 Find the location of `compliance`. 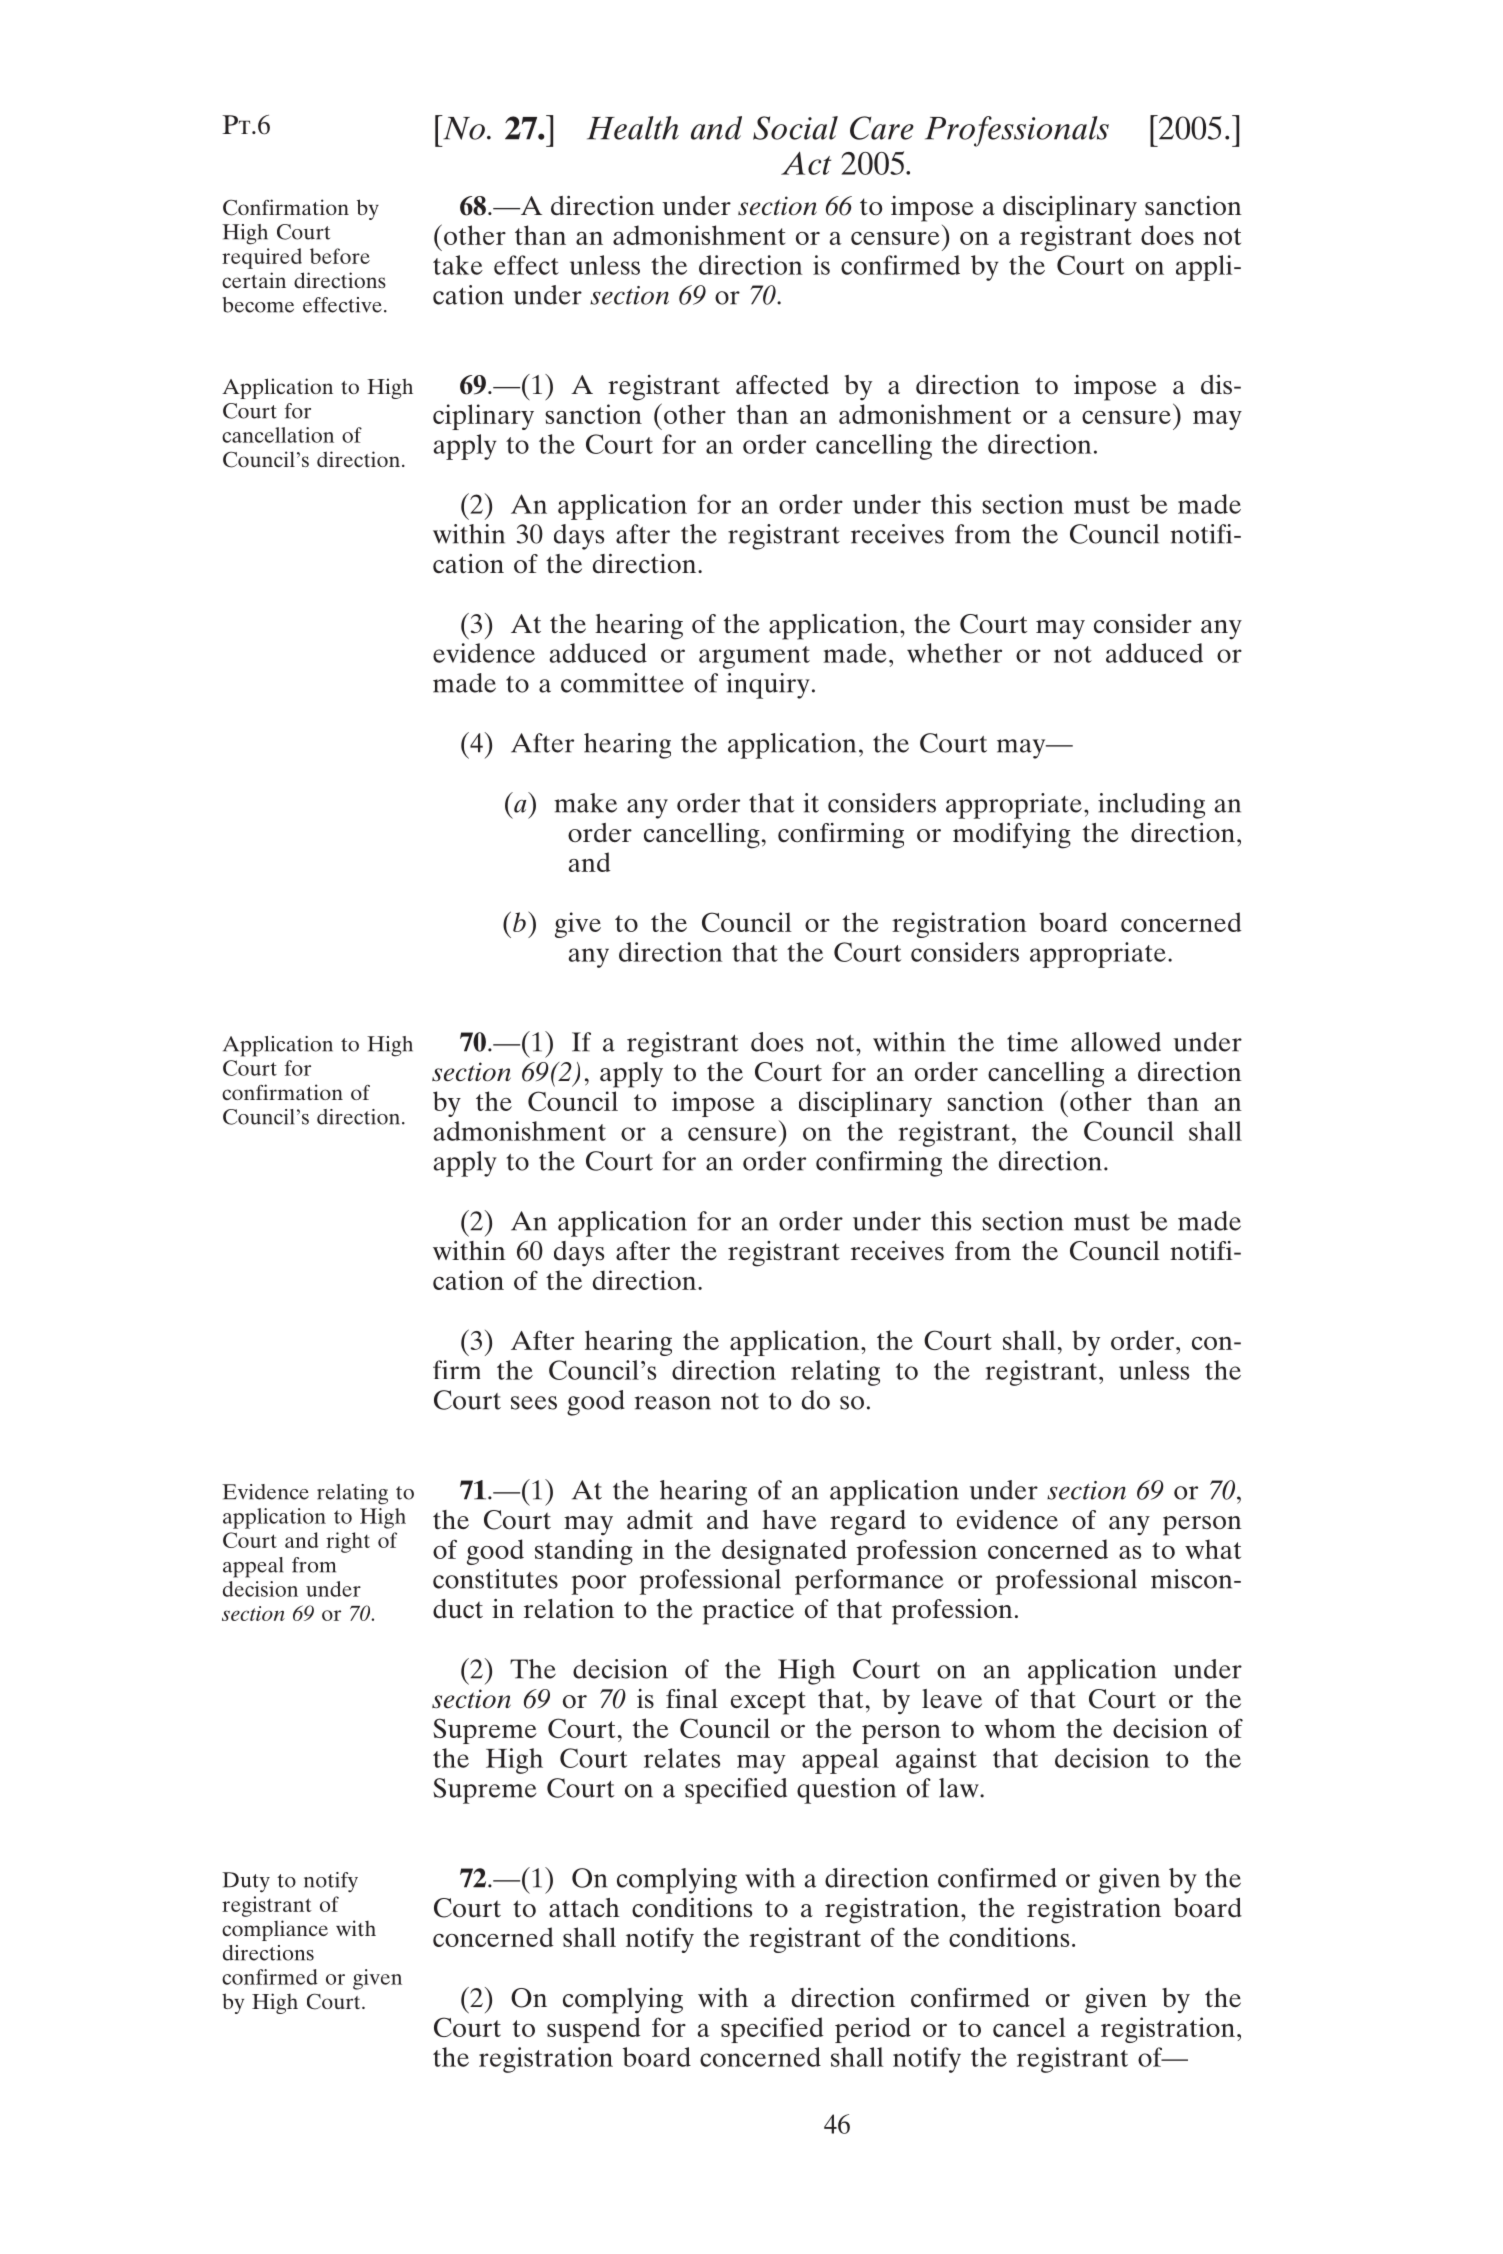

compliance is located at coordinates (275, 1930).
